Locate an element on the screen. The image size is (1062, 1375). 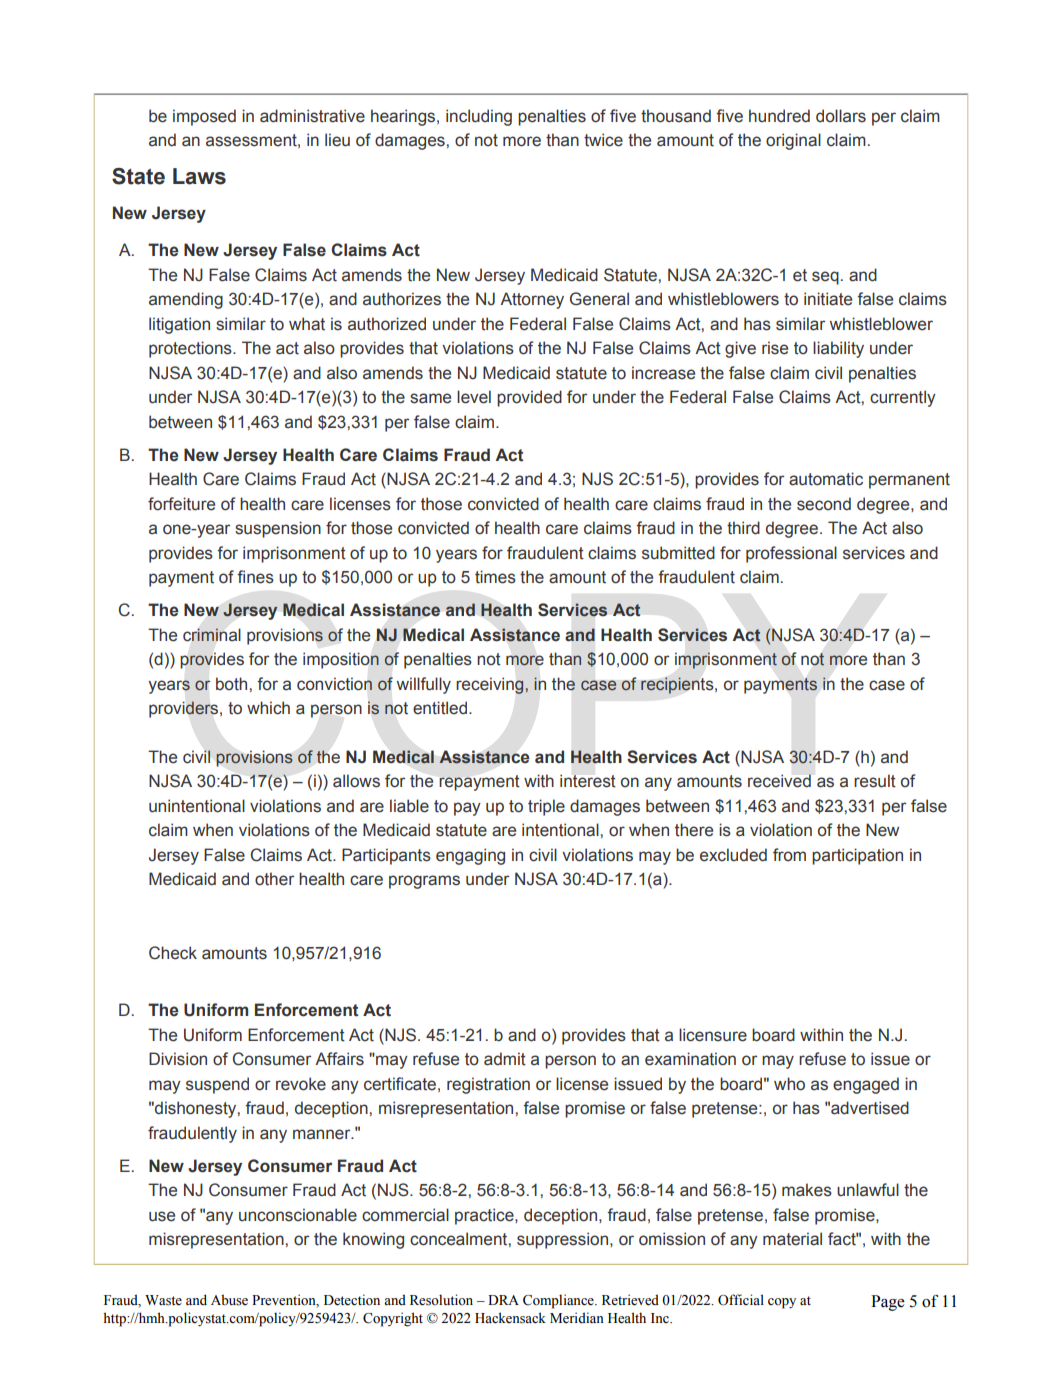
Abuse is located at coordinates (229, 1300).
